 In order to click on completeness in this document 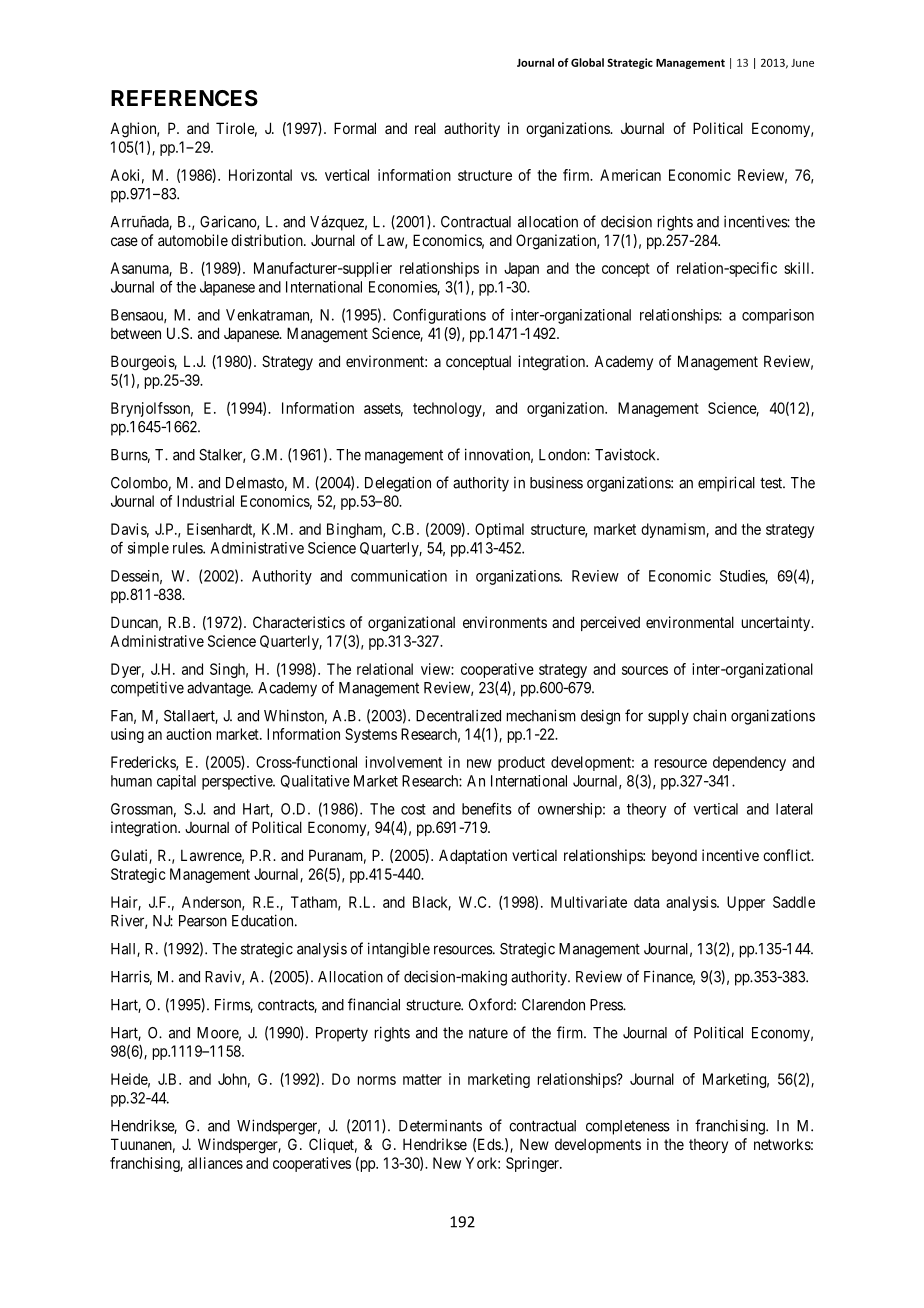, I will do `click(628, 1127)`.
